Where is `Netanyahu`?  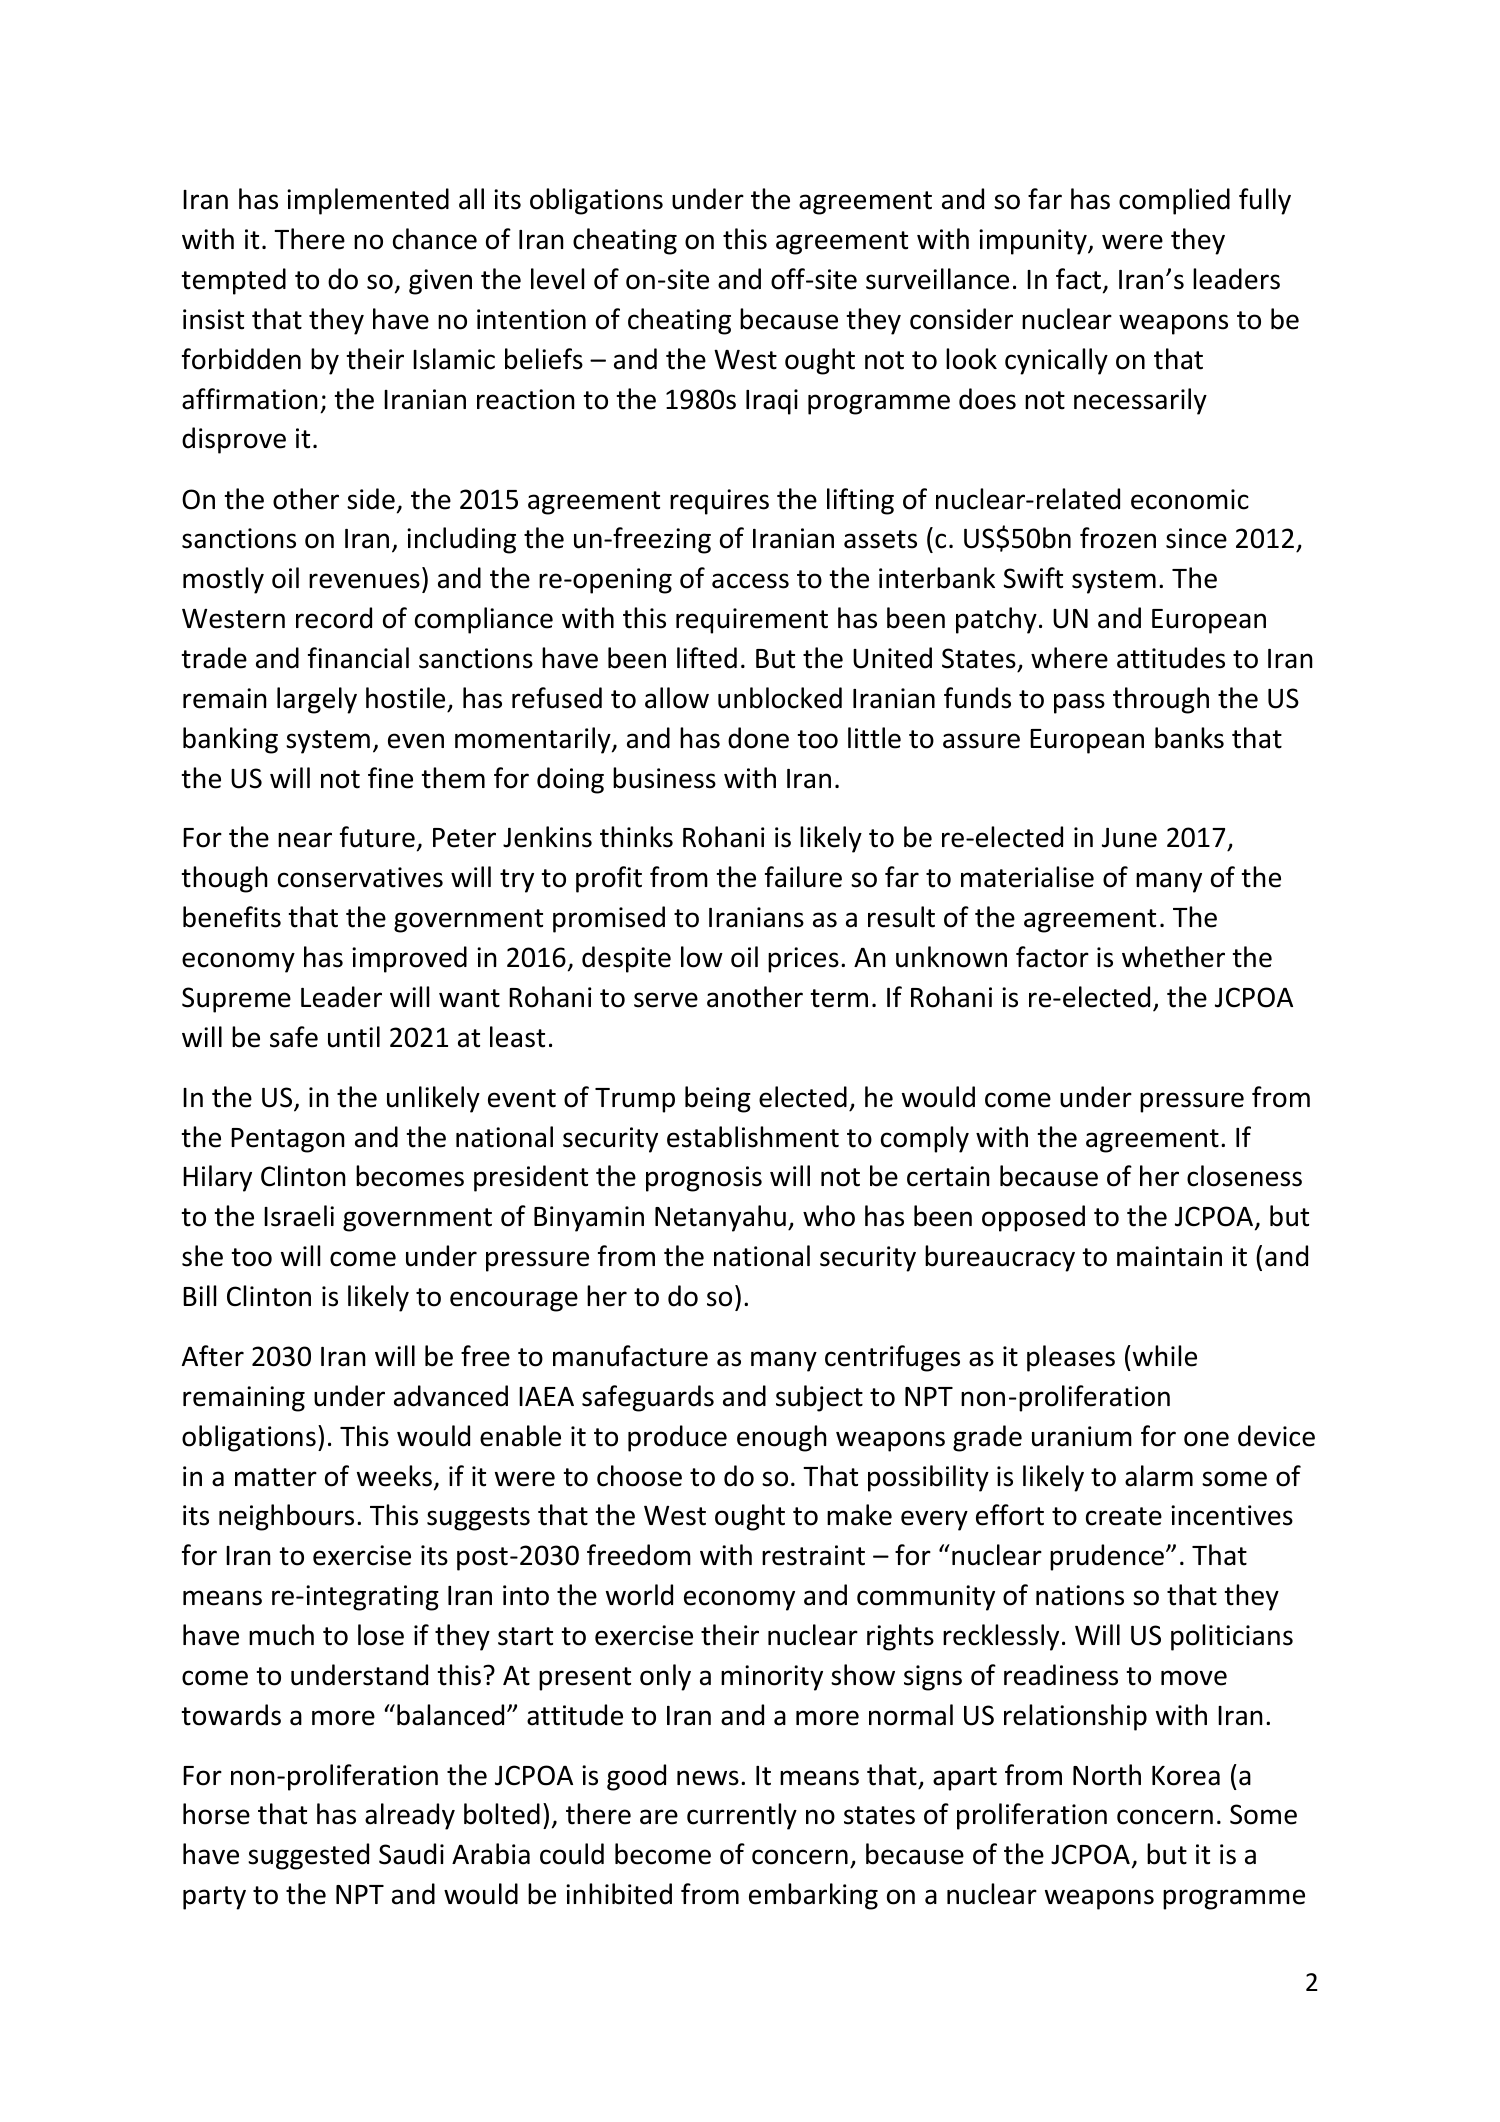
Netanyahu is located at coordinates (720, 1218).
